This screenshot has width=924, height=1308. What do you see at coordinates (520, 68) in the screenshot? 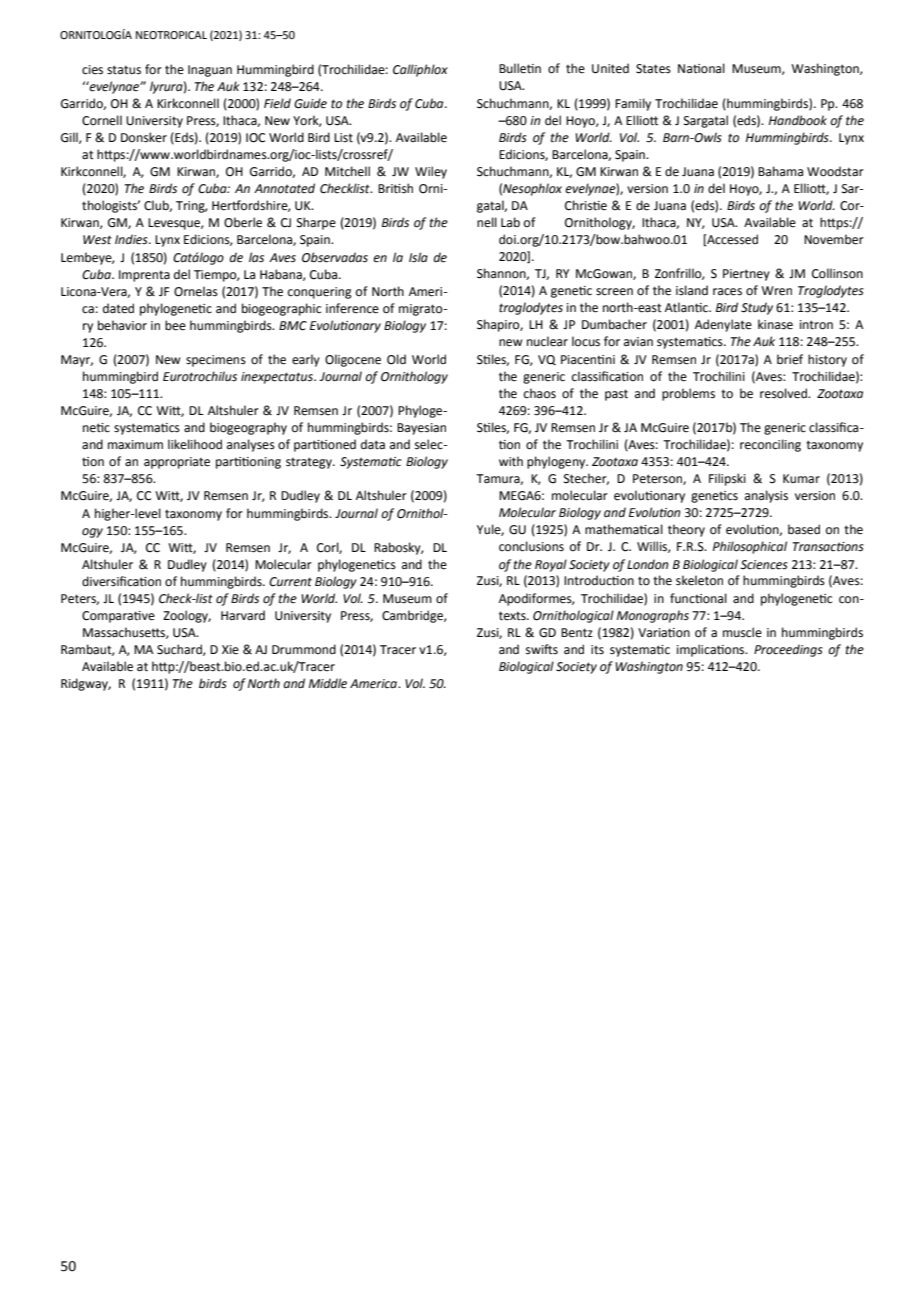
I see `Bulletin` at bounding box center [520, 68].
